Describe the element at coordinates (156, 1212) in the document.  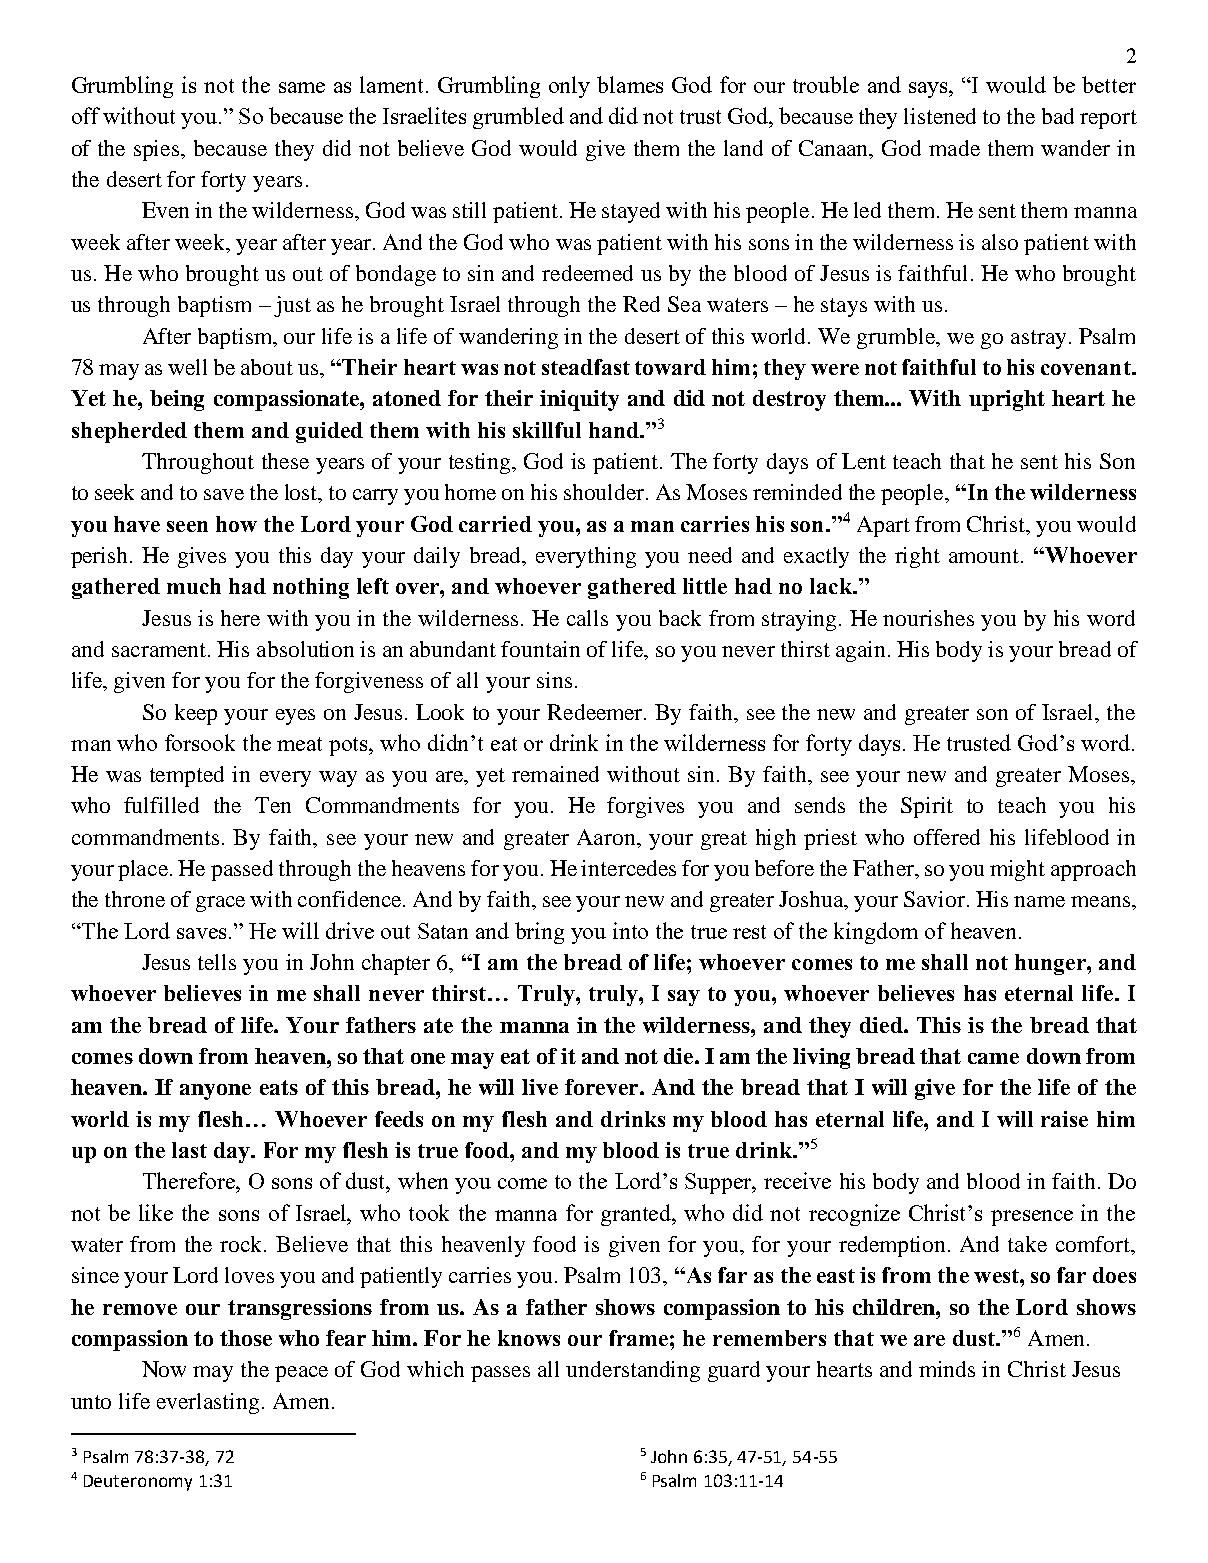
I see `like` at that location.
